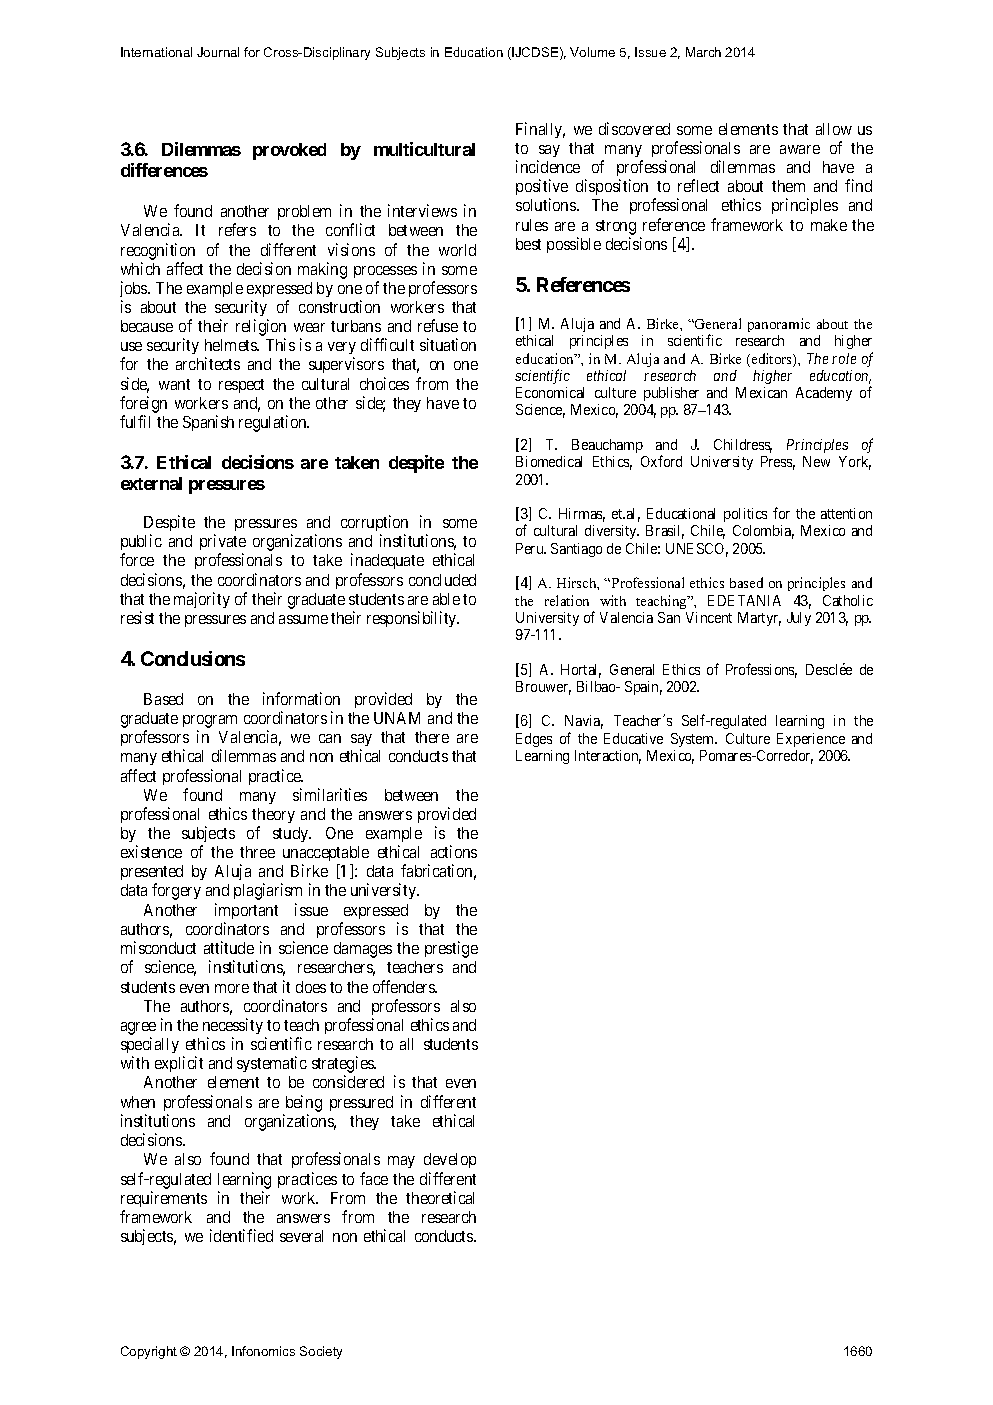 The image size is (993, 1405). I want to click on Brouwer, so click(543, 688).
